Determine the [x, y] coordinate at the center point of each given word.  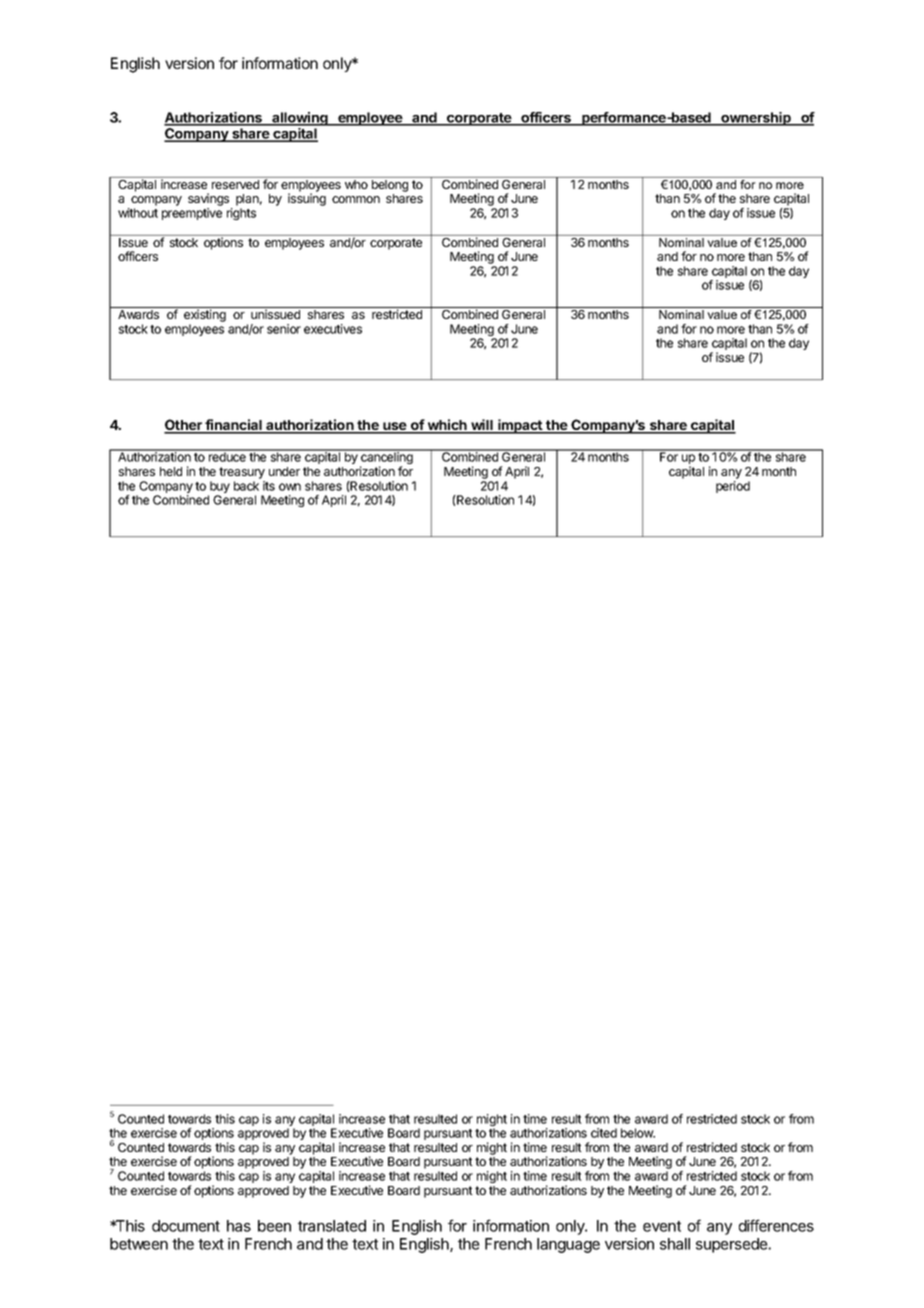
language [568, 1245]
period [733, 487]
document [186, 1226]
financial [234, 426]
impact [520, 426]
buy [219, 488]
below [638, 1133]
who [356, 184]
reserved [235, 184]
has [239, 1226]
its [269, 486]
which [447, 426]
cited [604, 1133]
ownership [756, 119]
